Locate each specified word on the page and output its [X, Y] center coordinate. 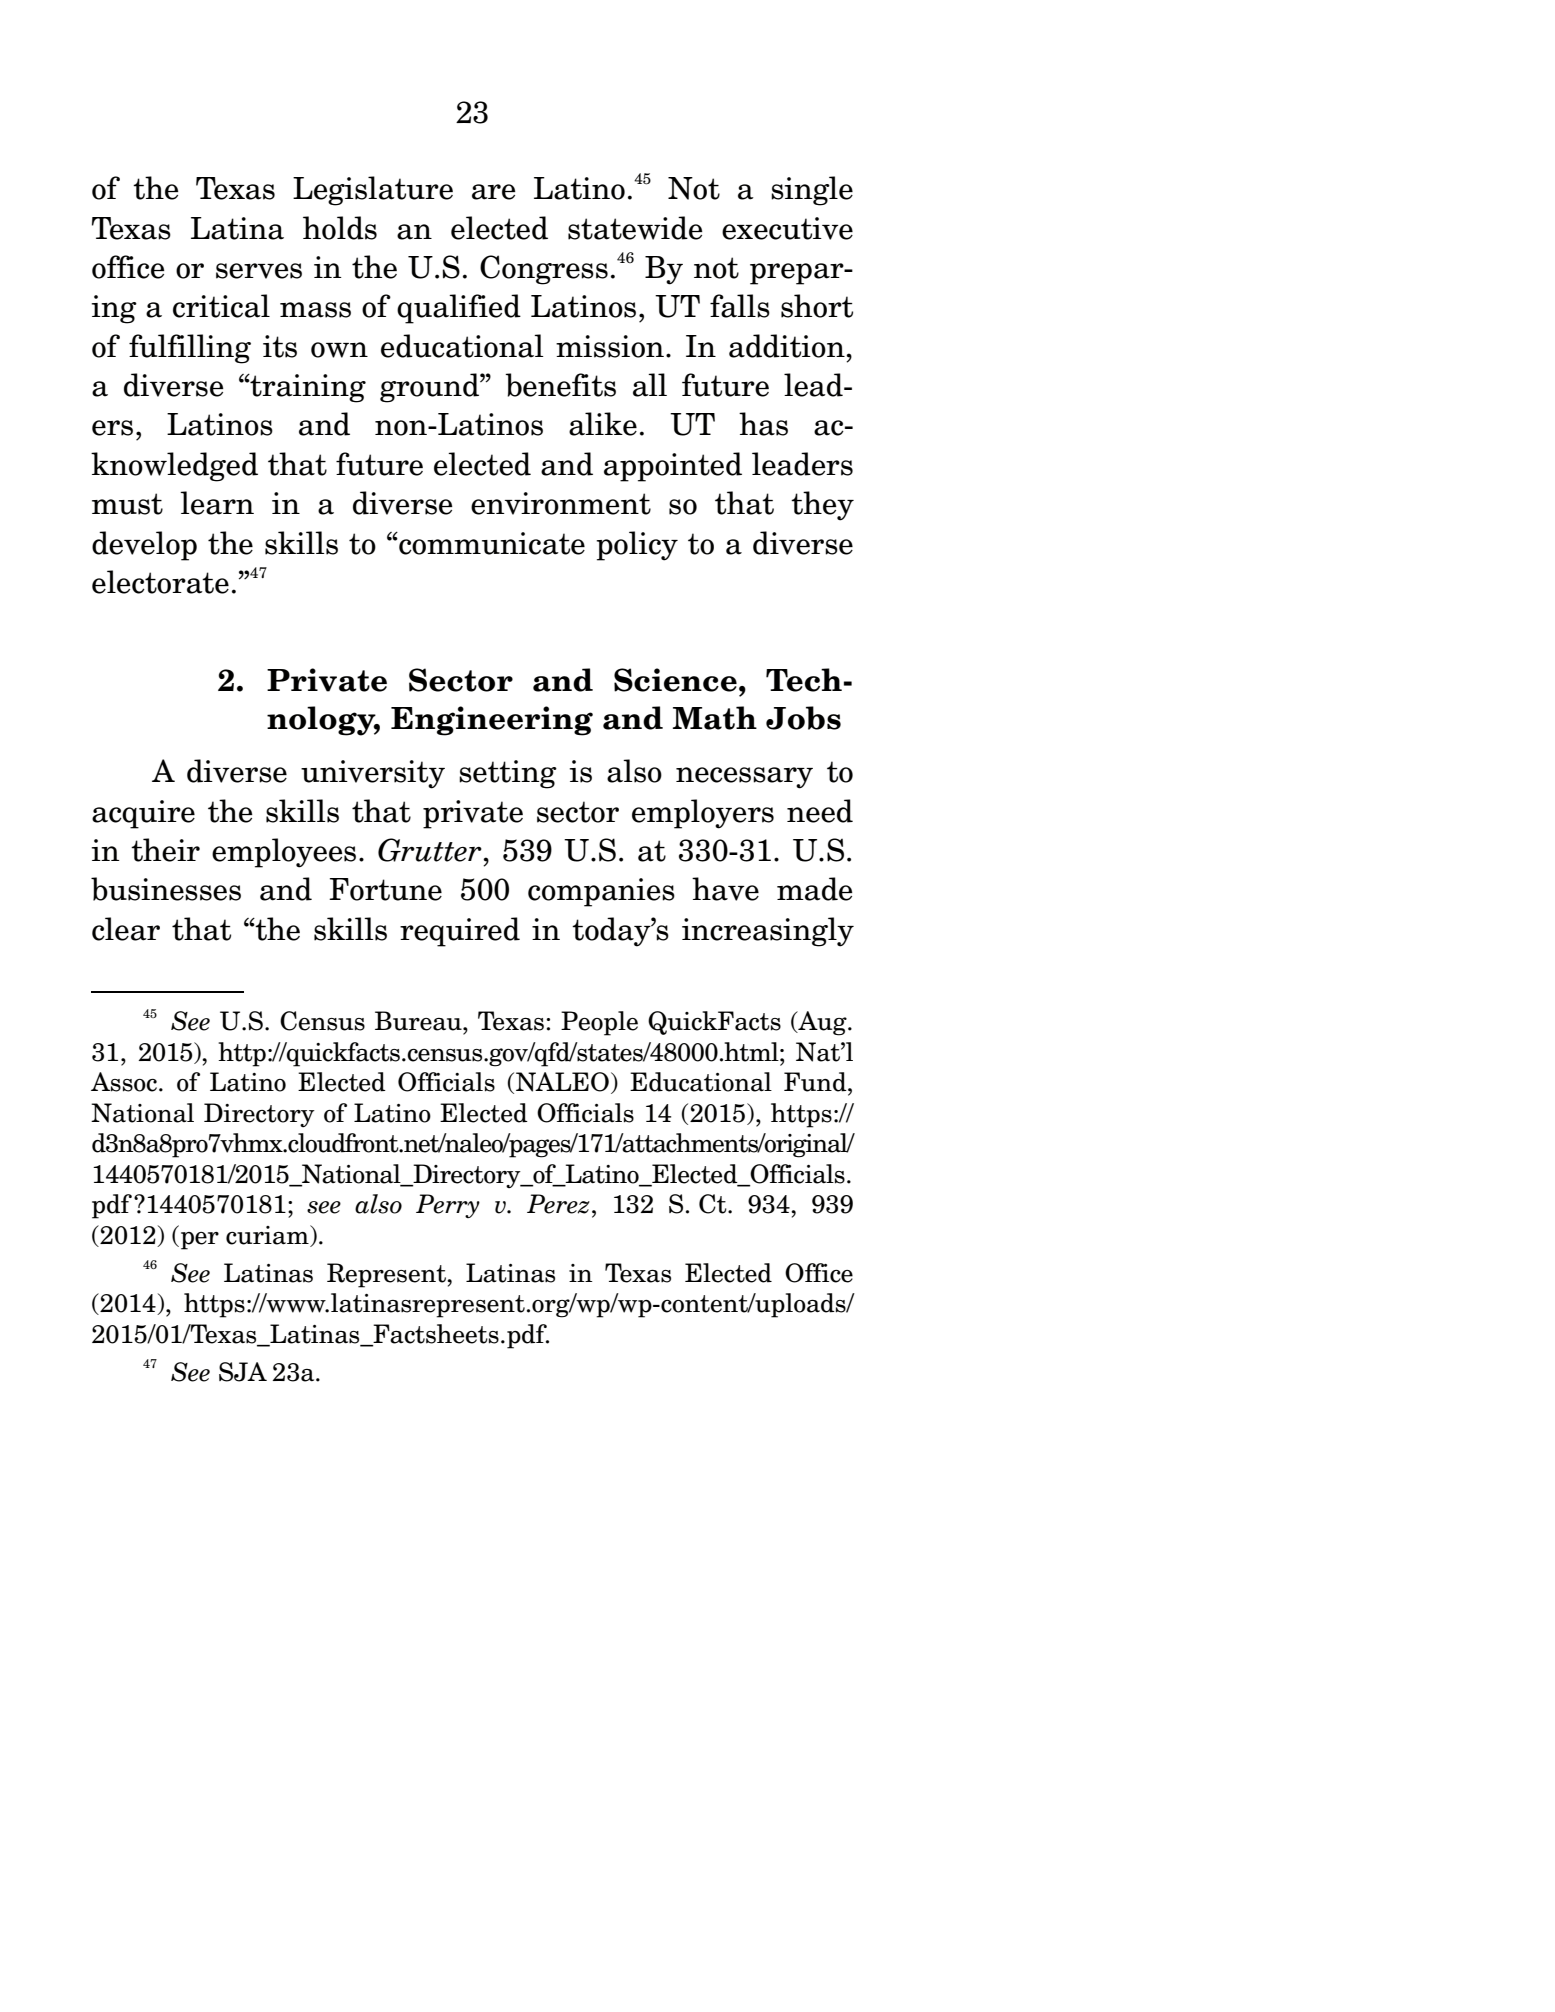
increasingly [768, 932]
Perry [448, 1206]
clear [126, 929]
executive [787, 228]
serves [259, 271]
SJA [243, 1372]
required [460, 932]
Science [675, 680]
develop [144, 546]
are [494, 192]
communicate [491, 543]
